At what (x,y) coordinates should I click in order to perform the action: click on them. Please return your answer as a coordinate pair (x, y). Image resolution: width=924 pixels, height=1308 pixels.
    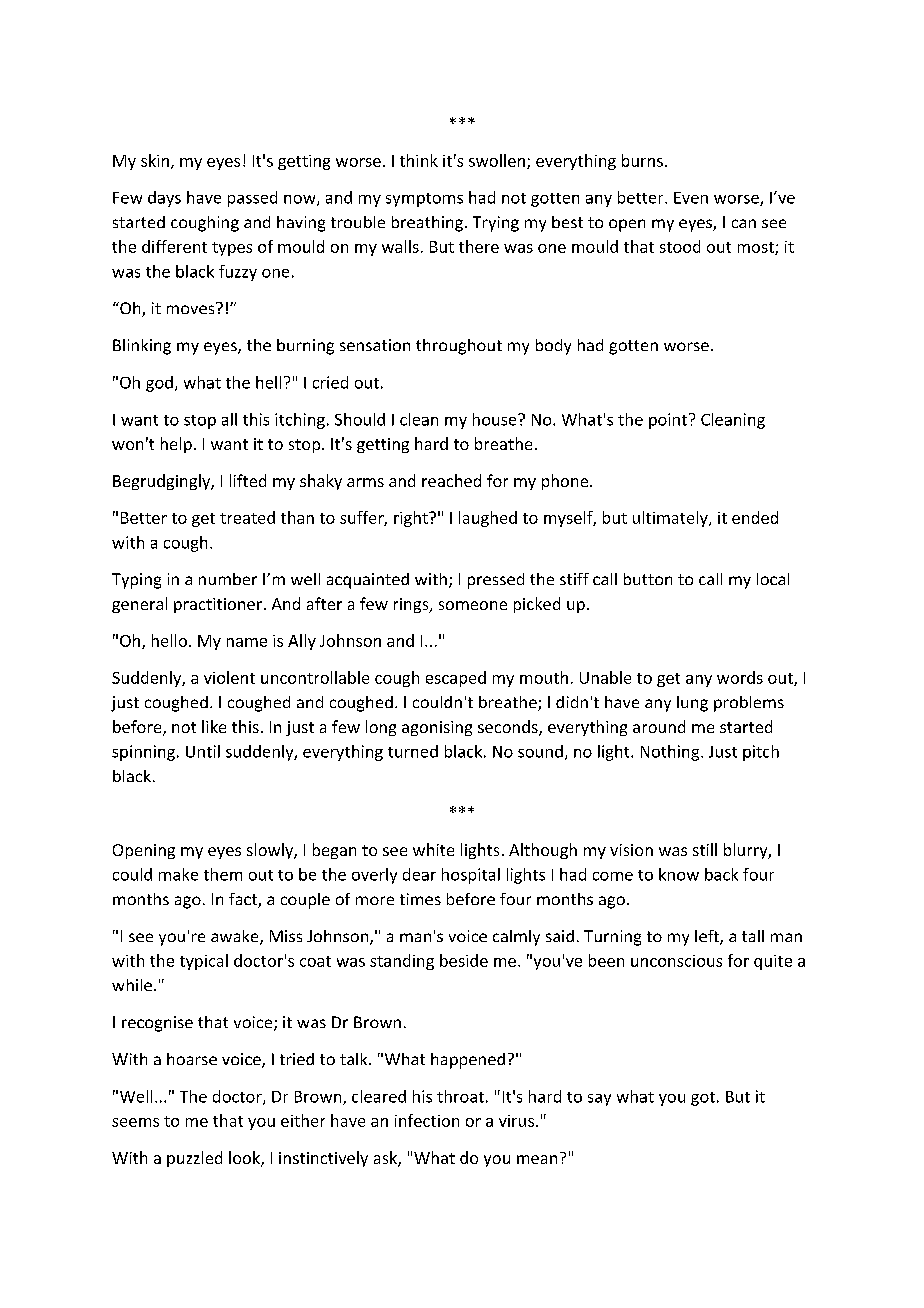
    Looking at the image, I should click on (223, 874).
